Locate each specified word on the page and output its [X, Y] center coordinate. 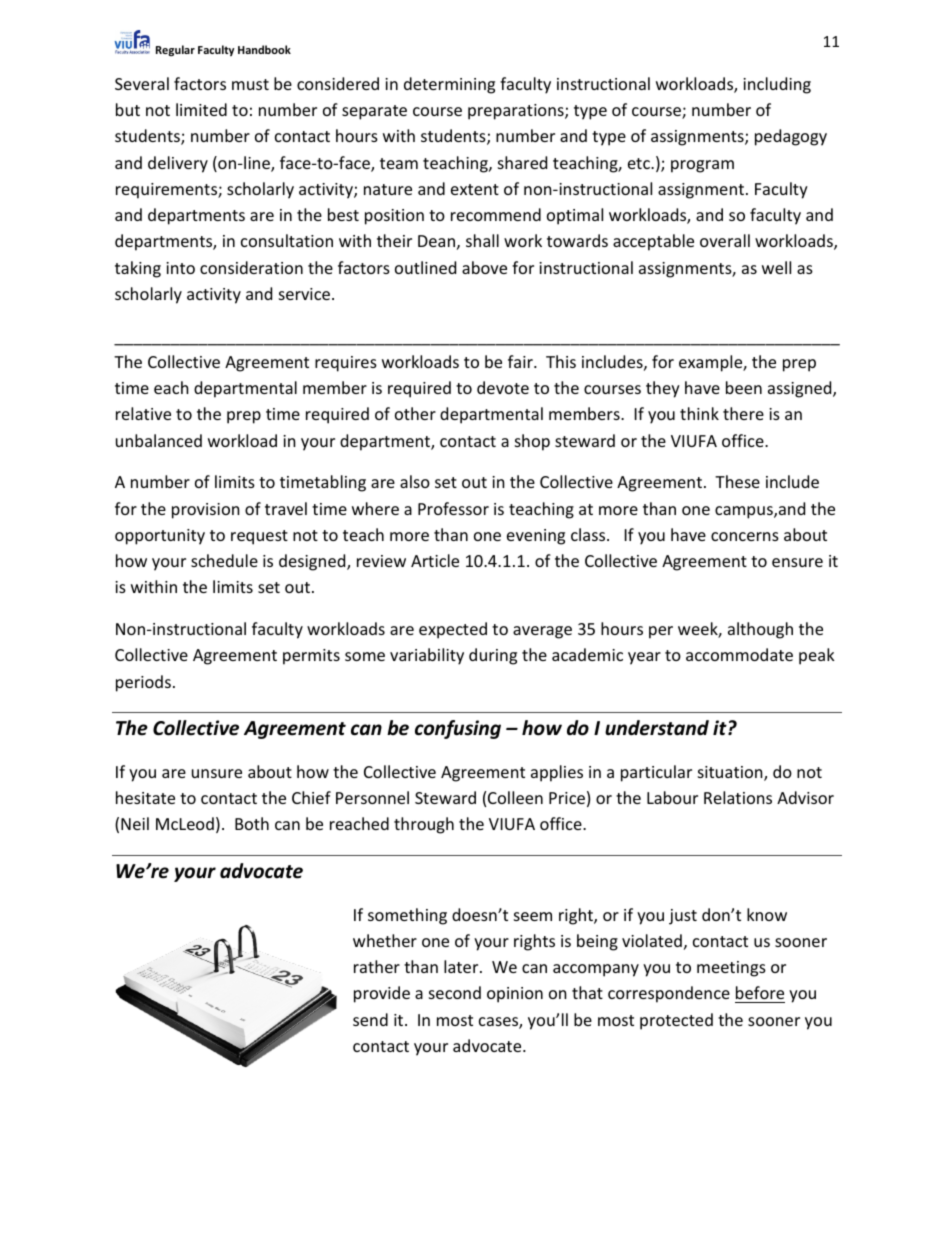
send [370, 1019]
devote [503, 387]
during [493, 656]
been [744, 387]
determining [449, 85]
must [250, 84]
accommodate [739, 654]
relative [143, 413]
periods [143, 683]
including [777, 85]
